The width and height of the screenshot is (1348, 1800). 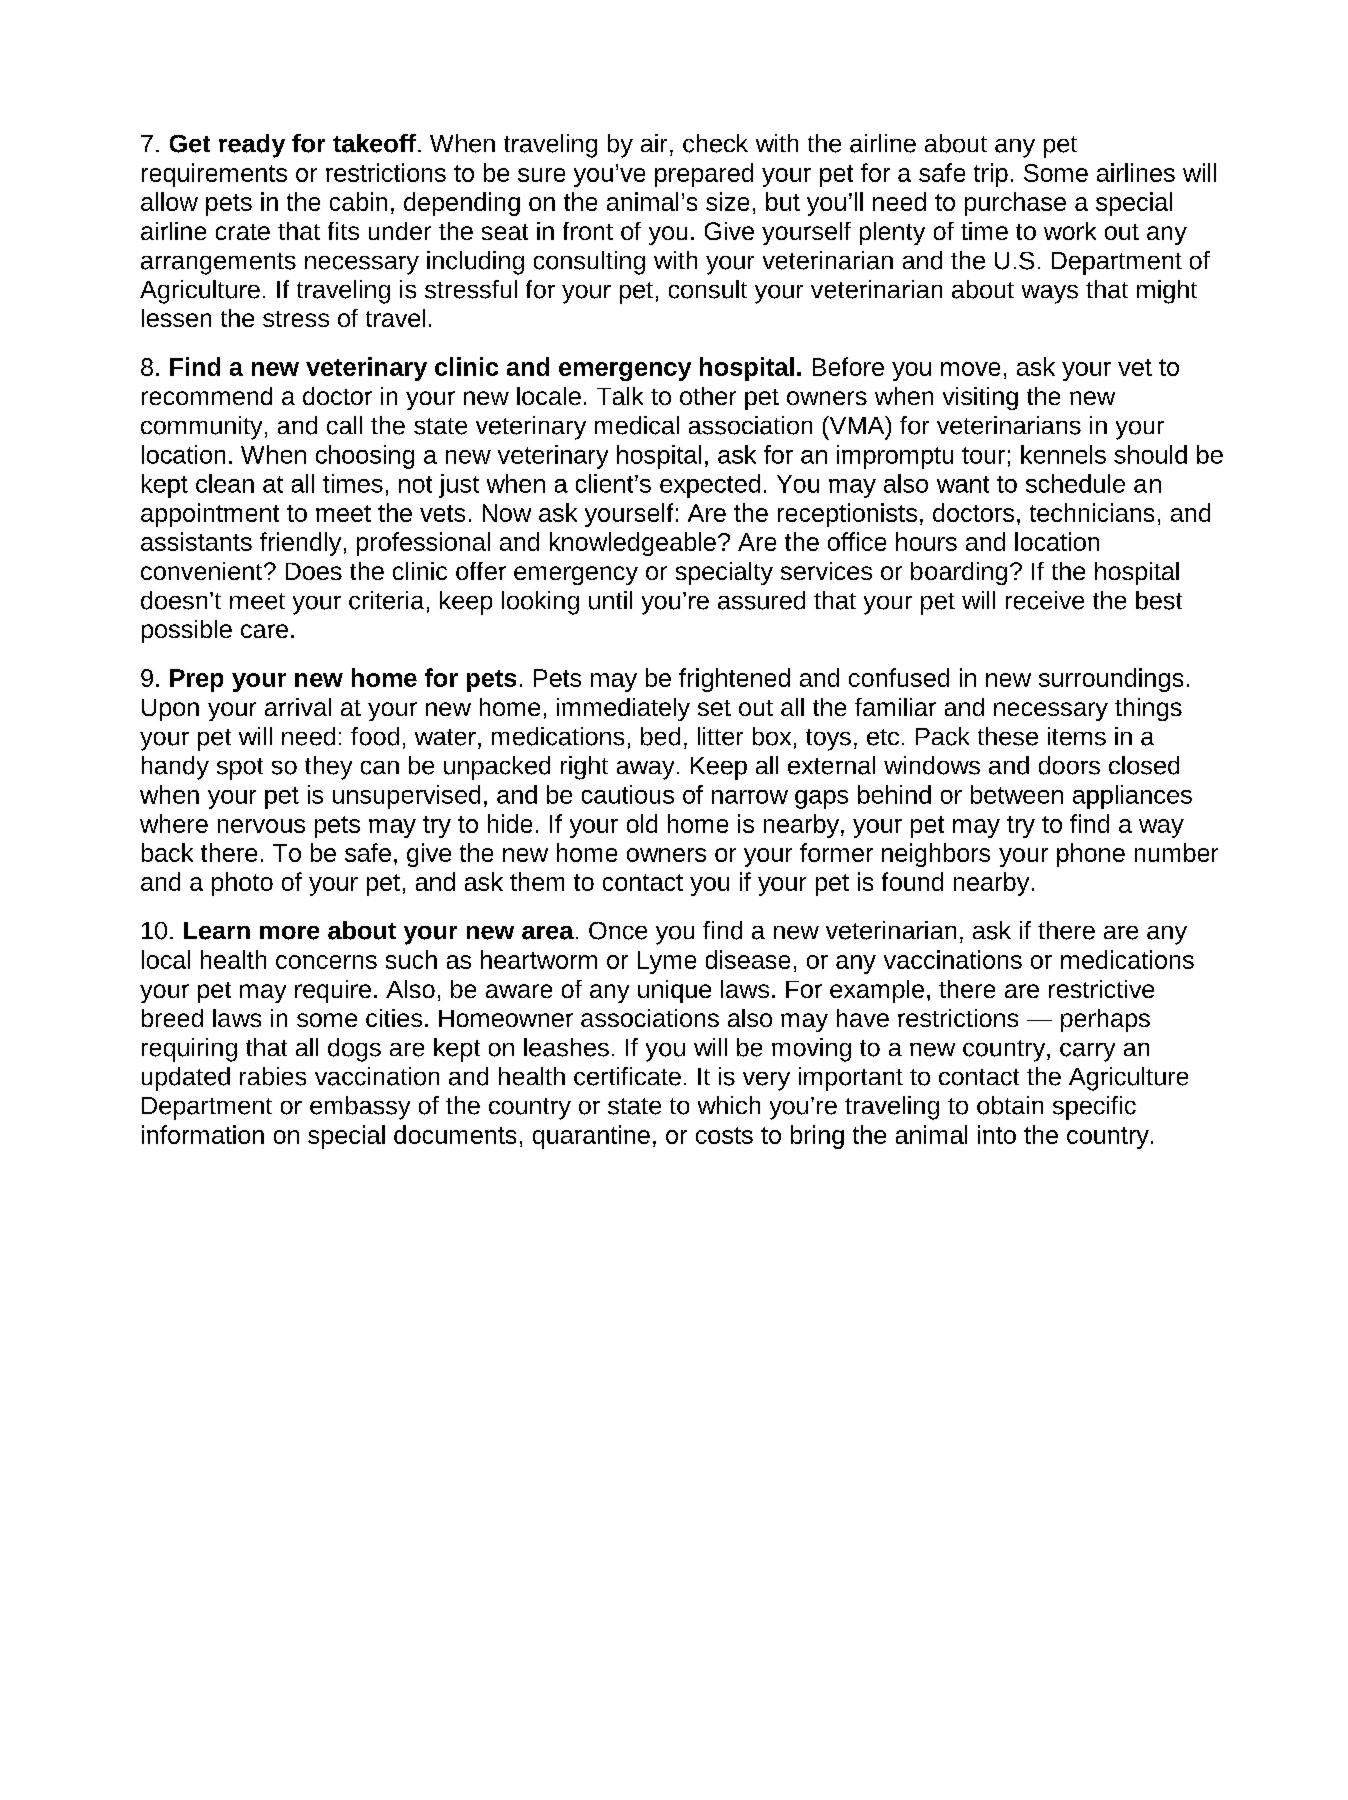 What do you see at coordinates (1075, 483) in the screenshot?
I see `schedule` at bounding box center [1075, 483].
